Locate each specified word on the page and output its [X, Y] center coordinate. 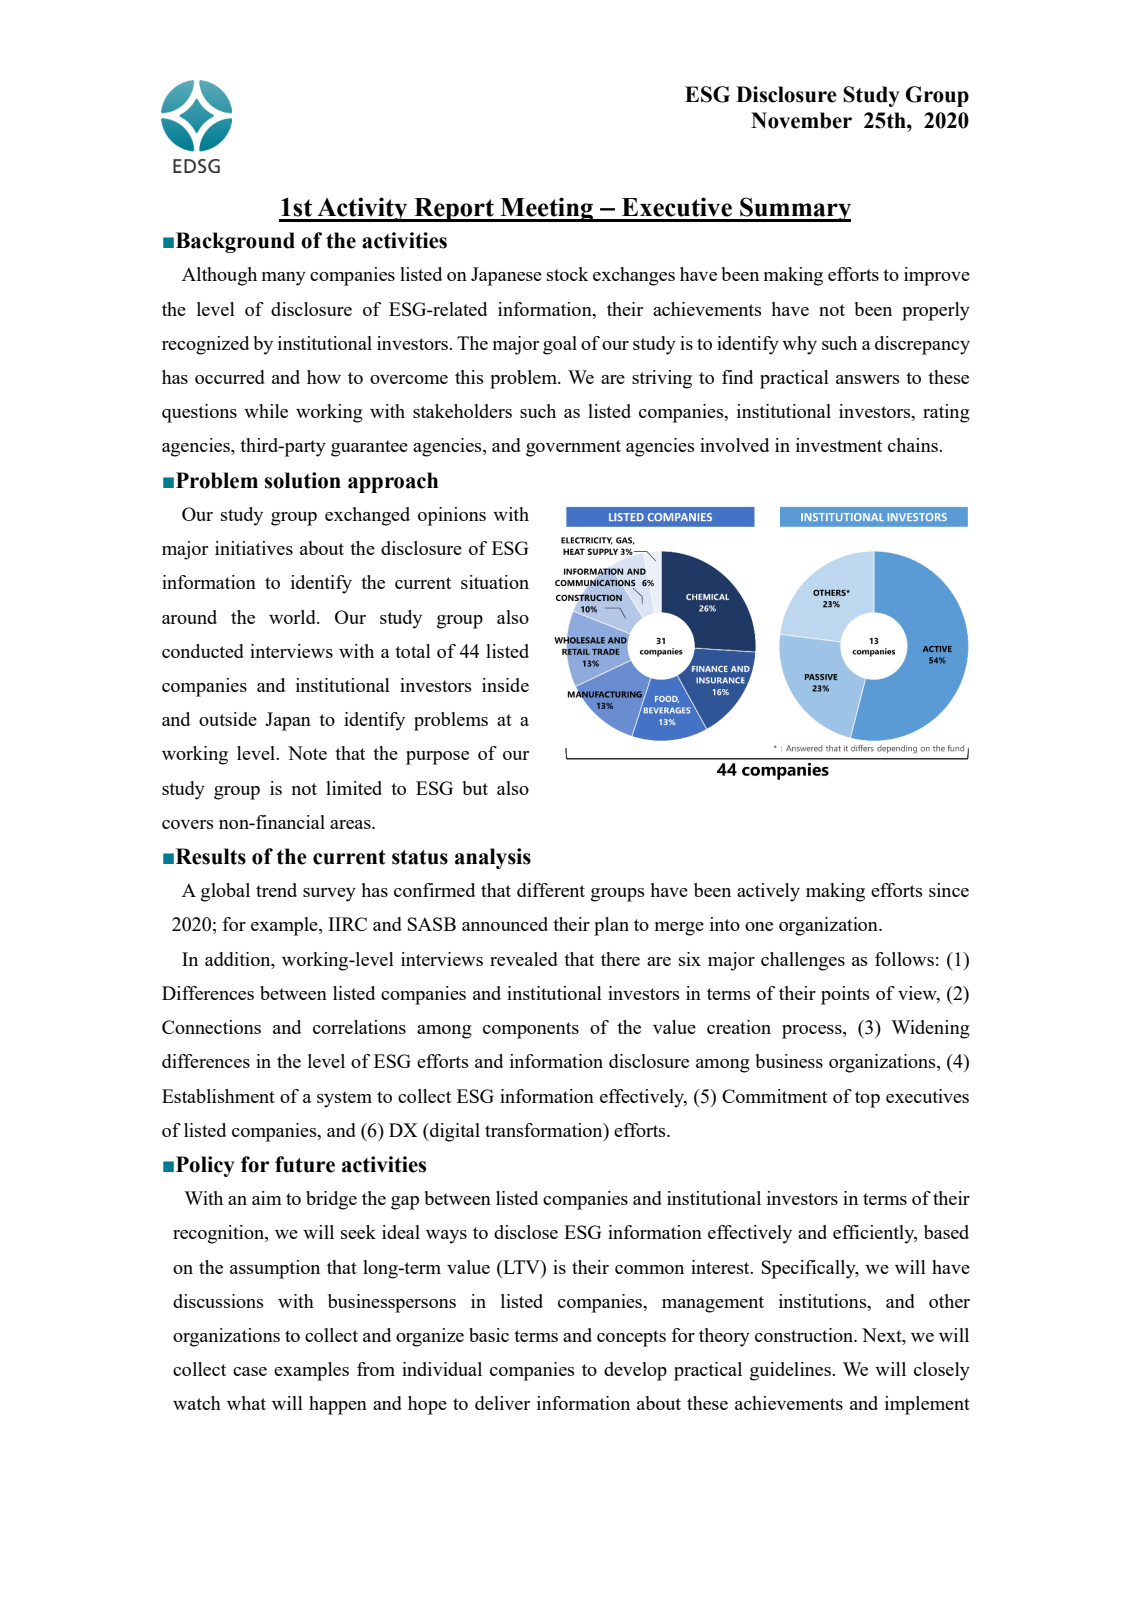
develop [635, 1371]
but [475, 788]
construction [805, 1335]
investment [839, 445]
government [573, 448]
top [867, 1099]
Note [307, 753]
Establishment [218, 1096]
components [531, 1030]
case [250, 1371]
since [949, 890]
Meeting [546, 209]
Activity [362, 209]
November [801, 120]
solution [302, 480]
